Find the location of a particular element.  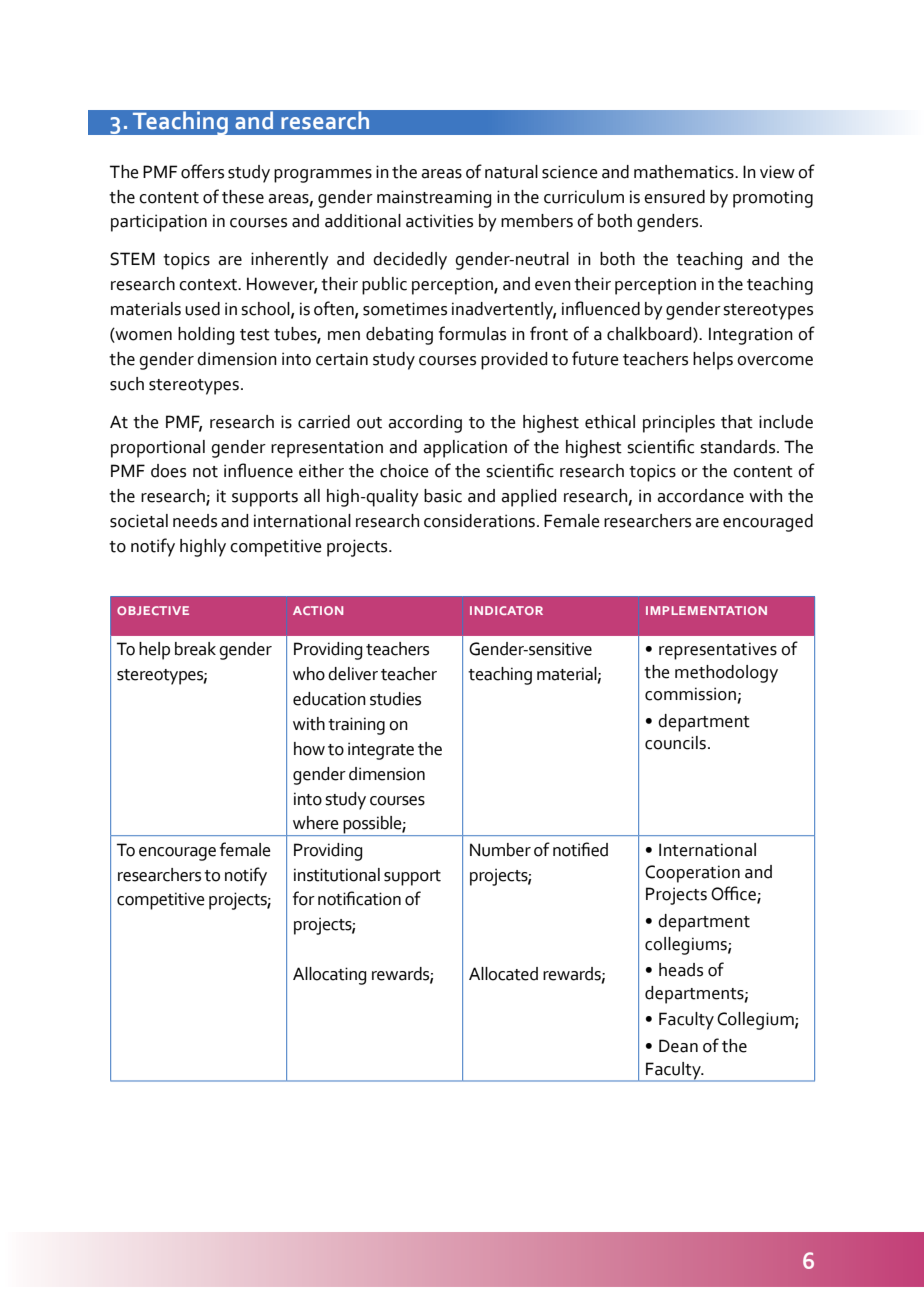

integrate is located at coordinates (381, 751).
